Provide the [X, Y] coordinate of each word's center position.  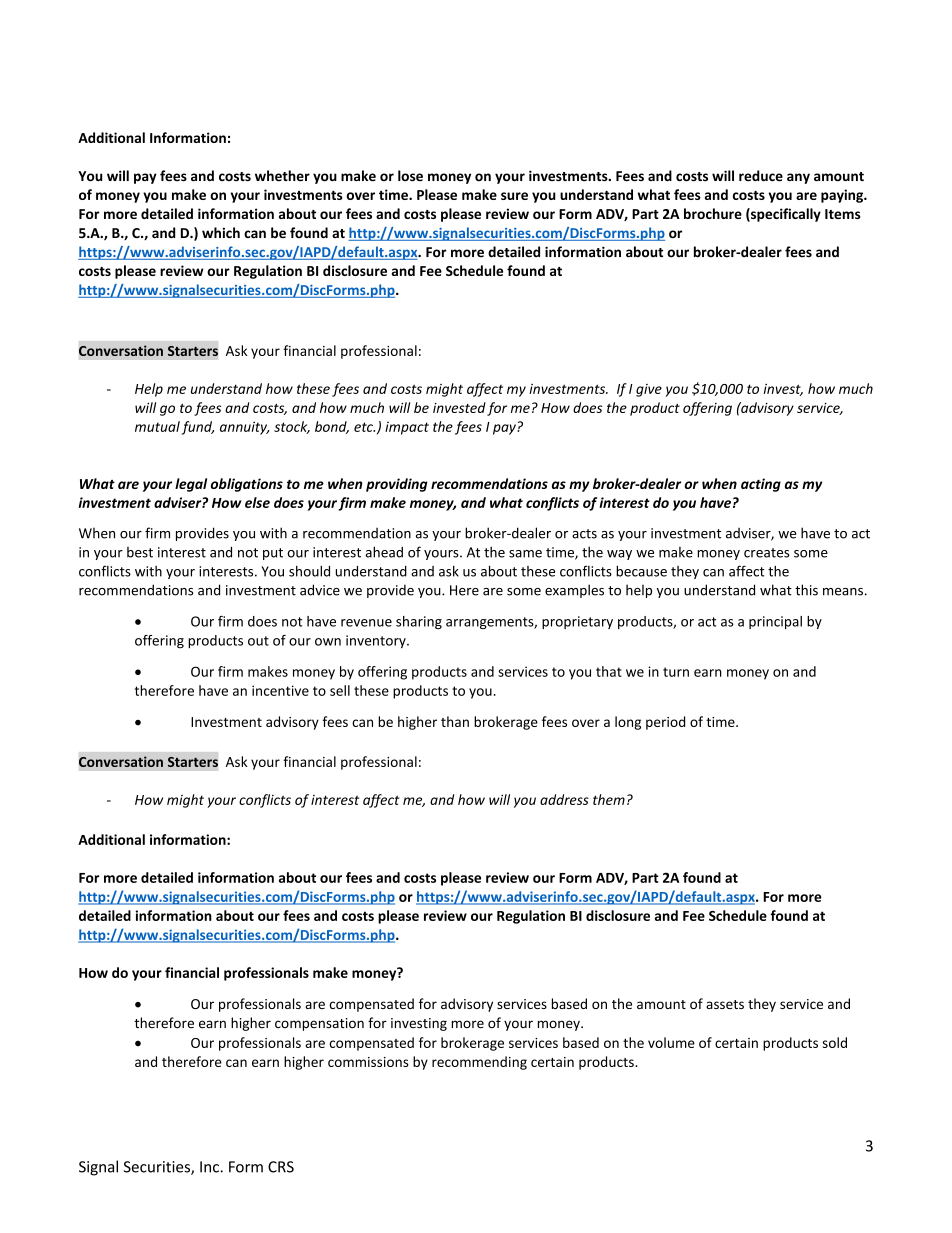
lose [410, 176]
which [221, 232]
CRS [281, 1167]
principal [775, 622]
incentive [280, 690]
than [455, 721]
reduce [761, 176]
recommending [479, 1063]
